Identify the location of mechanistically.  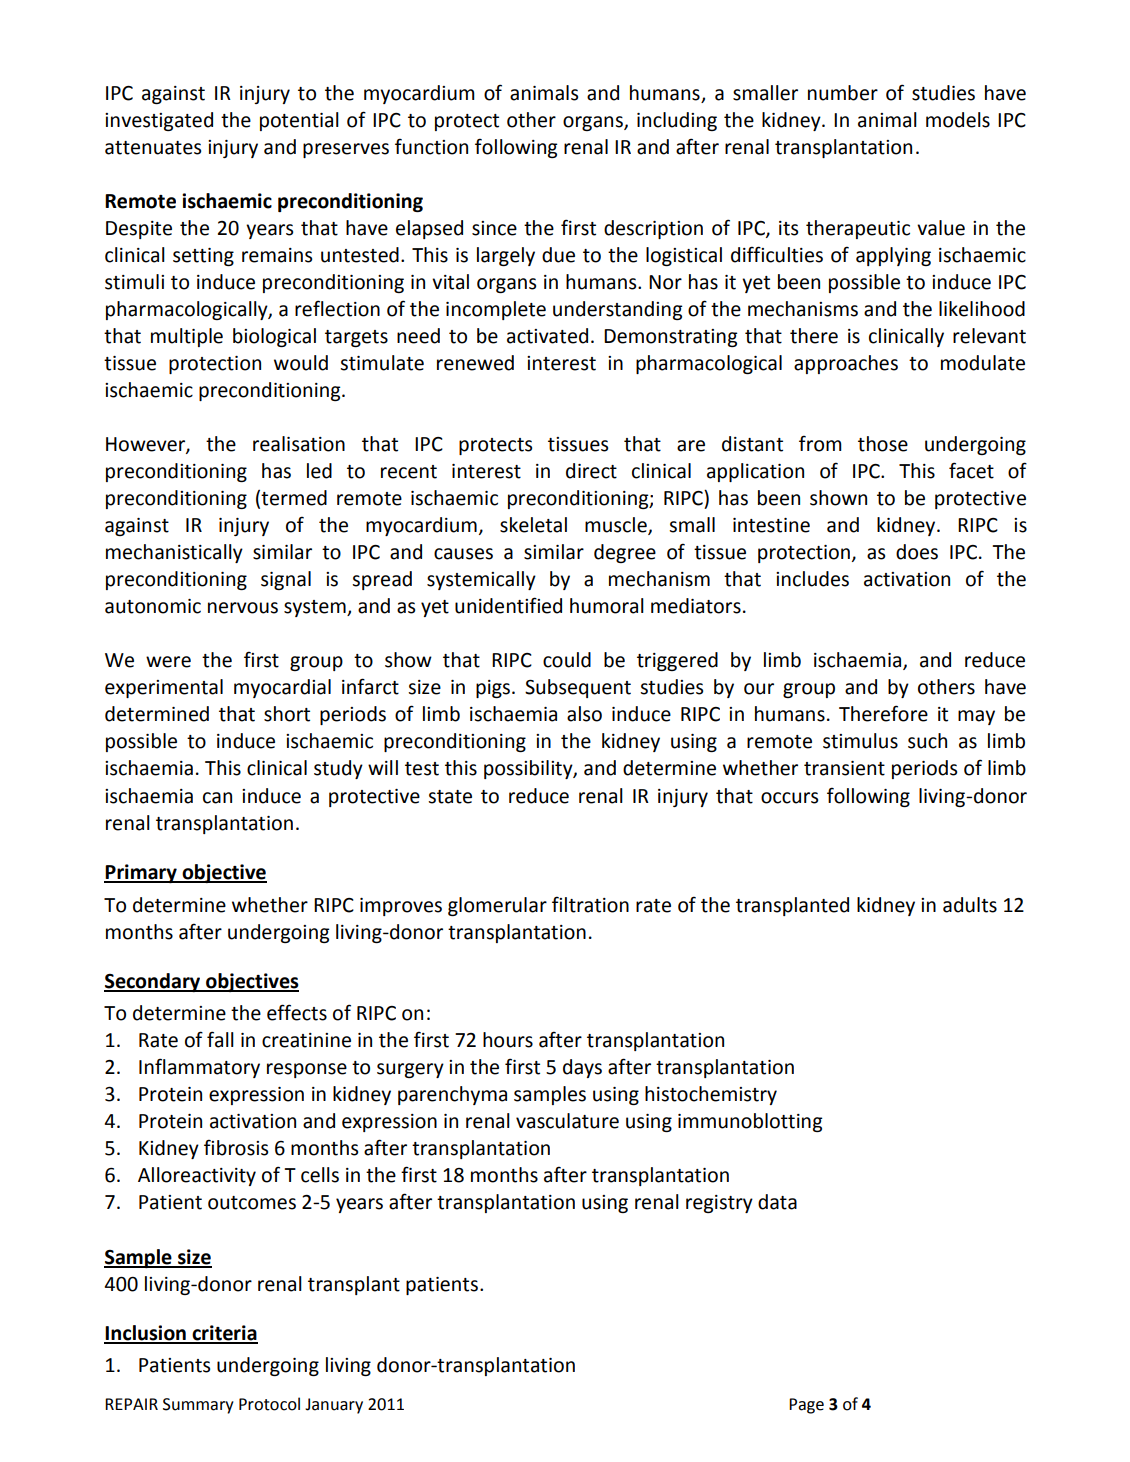
(174, 553).
